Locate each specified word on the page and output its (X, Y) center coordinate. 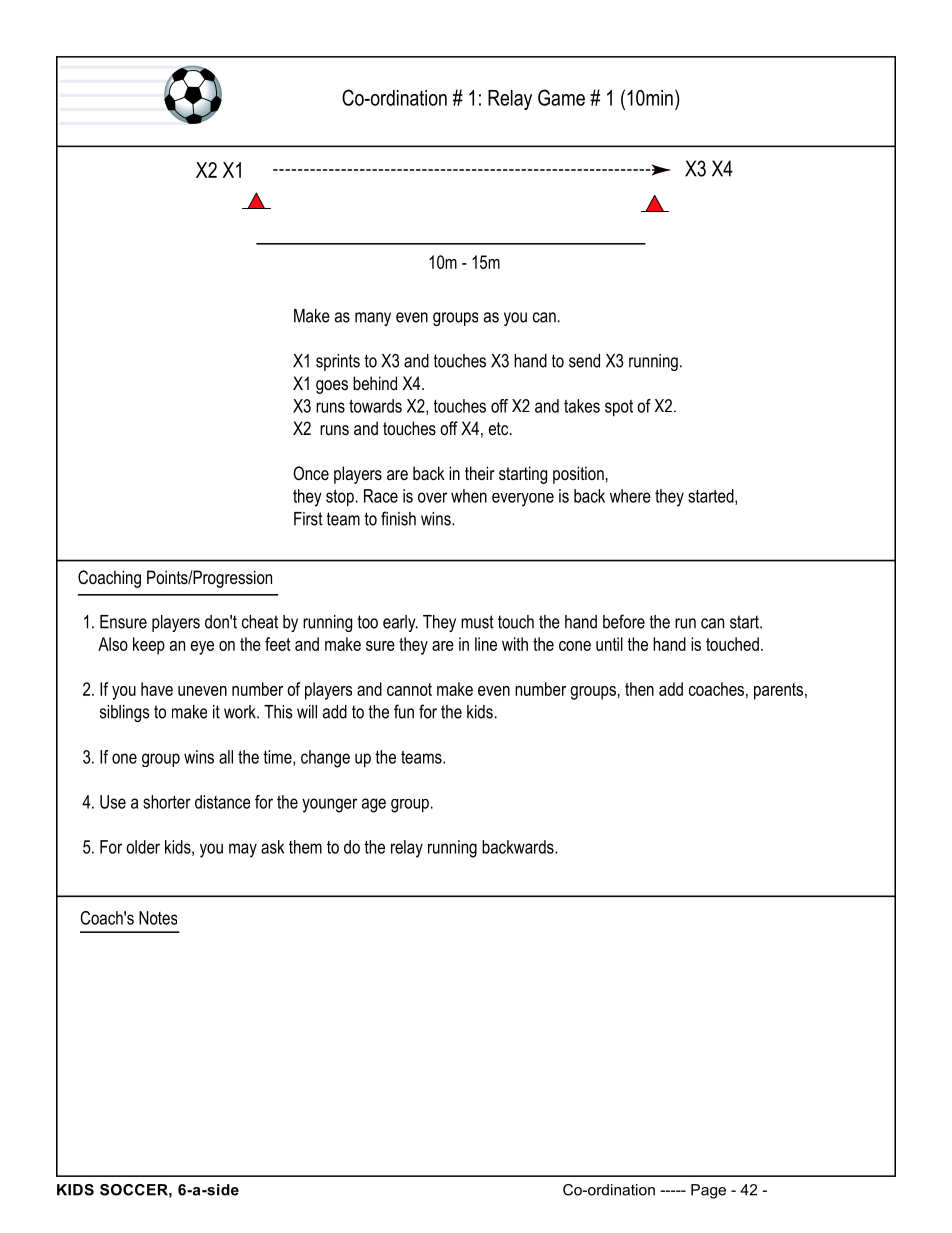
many (373, 319)
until (609, 644)
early (400, 623)
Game (561, 97)
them (305, 847)
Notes (158, 918)
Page (708, 1191)
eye (202, 648)
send (584, 361)
